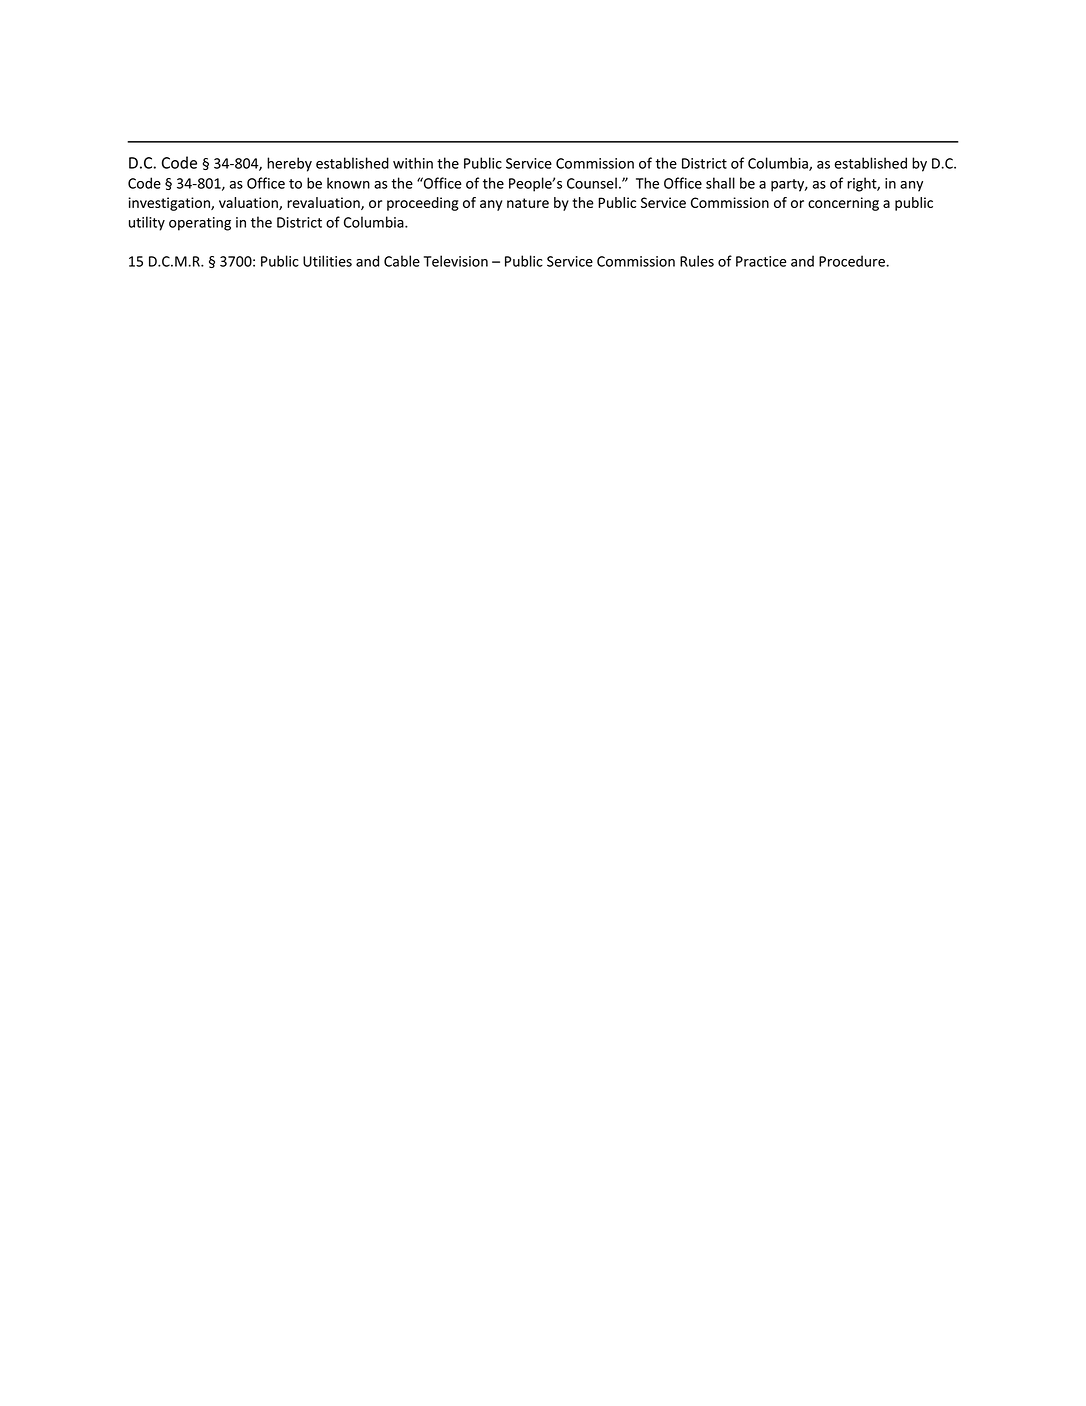  I want to click on nature, so click(528, 203).
